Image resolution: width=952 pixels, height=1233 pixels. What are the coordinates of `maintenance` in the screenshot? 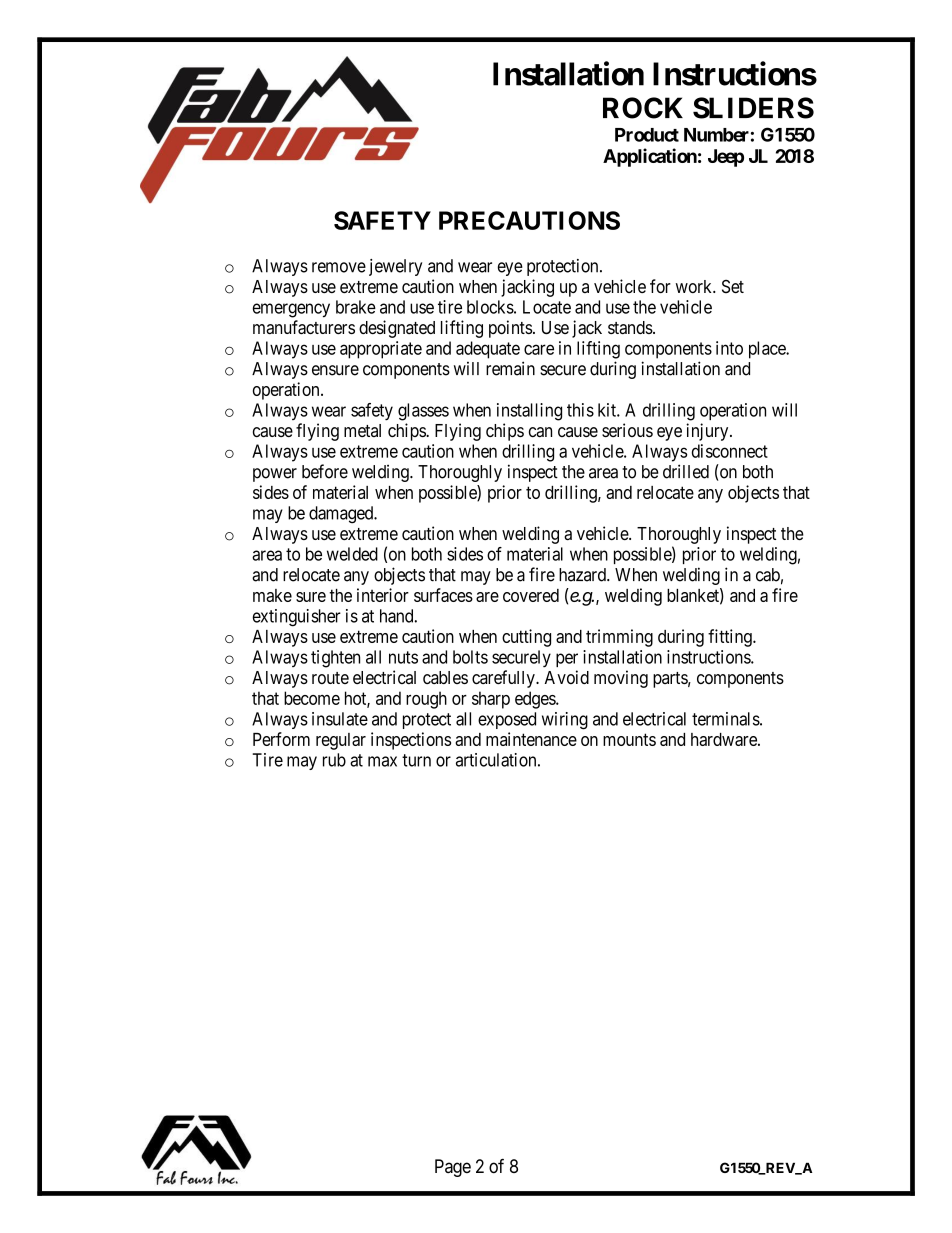 It's located at (531, 739).
